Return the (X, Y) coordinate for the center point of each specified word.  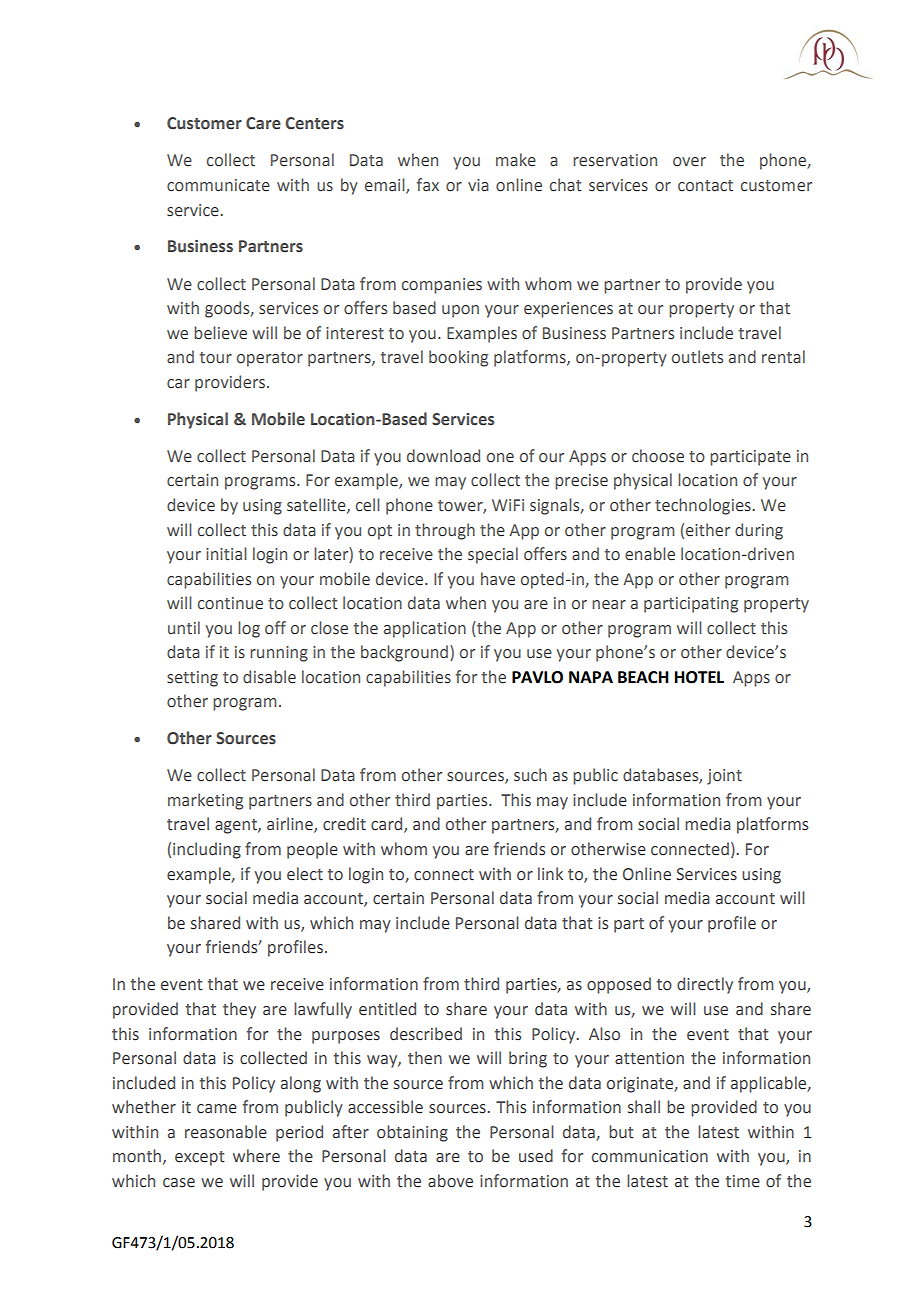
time (743, 1181)
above (450, 1181)
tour (216, 358)
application (425, 629)
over (689, 162)
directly (705, 985)
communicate (218, 185)
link (550, 873)
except (200, 1158)
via (478, 185)
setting (192, 679)
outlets (697, 357)
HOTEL (699, 677)
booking (458, 358)
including (207, 850)
